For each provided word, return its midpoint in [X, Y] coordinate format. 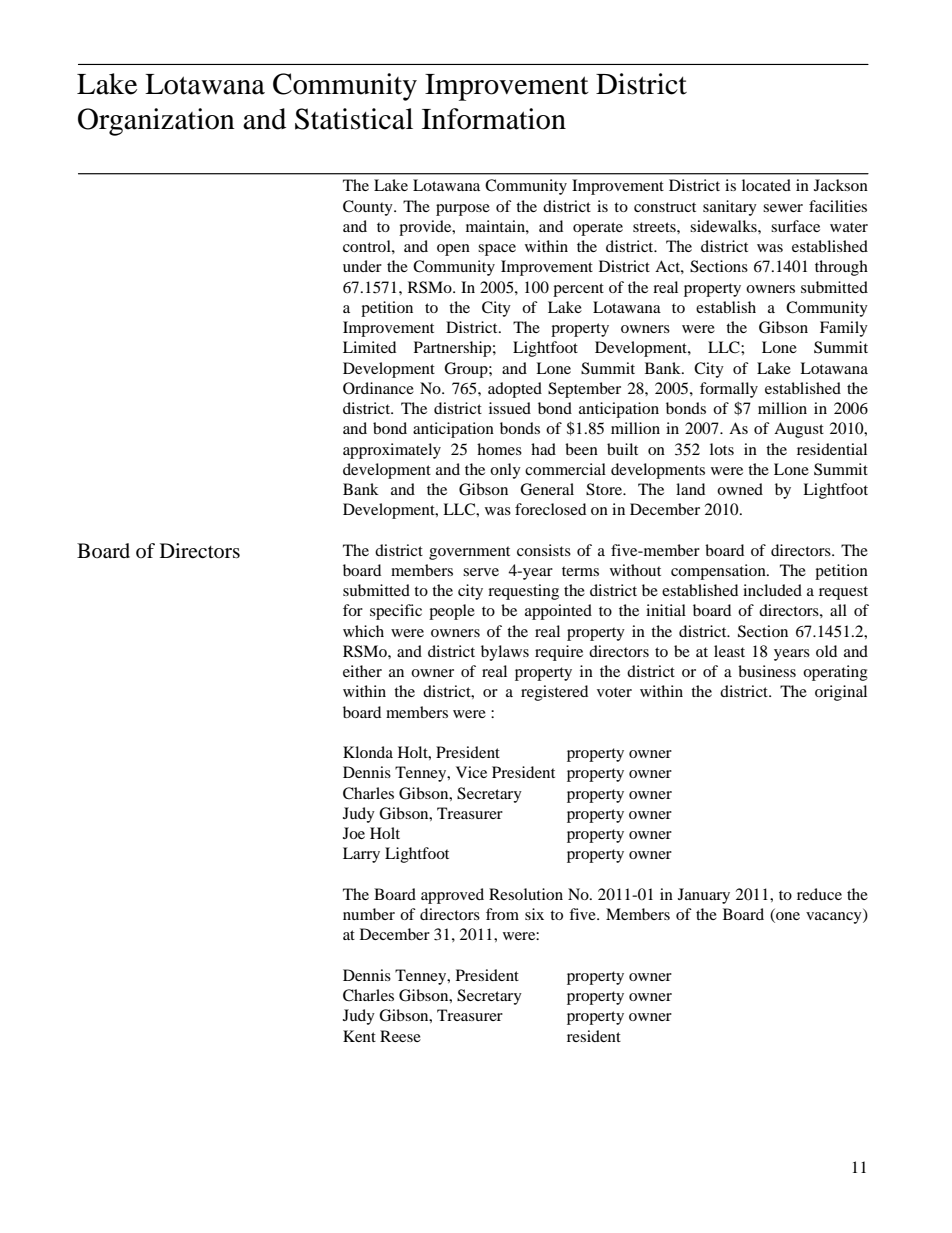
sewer [783, 208]
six [534, 914]
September [584, 390]
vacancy [835, 918]
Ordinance [378, 388]
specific [396, 612]
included [772, 590]
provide [426, 228]
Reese [400, 1036]
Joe [354, 833]
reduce [819, 894]
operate [598, 229]
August [799, 430]
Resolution [526, 894]
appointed [558, 612]
